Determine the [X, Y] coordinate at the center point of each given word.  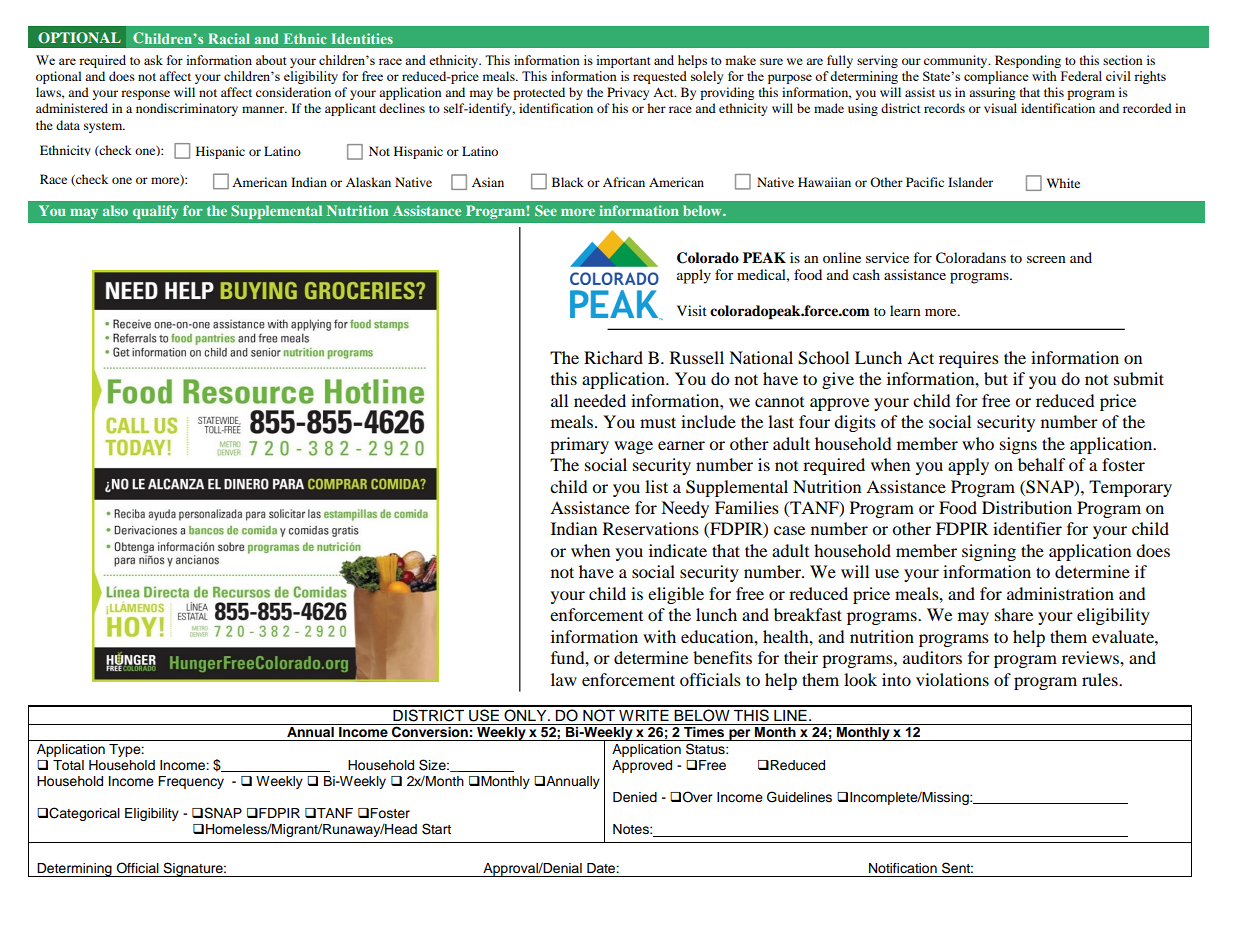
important [623, 61]
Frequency [191, 782]
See [546, 210]
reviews [1091, 657]
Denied [635, 797]
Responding [1028, 61]
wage [633, 447]
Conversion [430, 731]
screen [1046, 259]
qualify [155, 212]
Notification [903, 868]
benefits [722, 657]
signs [1018, 445]
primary [579, 445]
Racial [229, 38]
